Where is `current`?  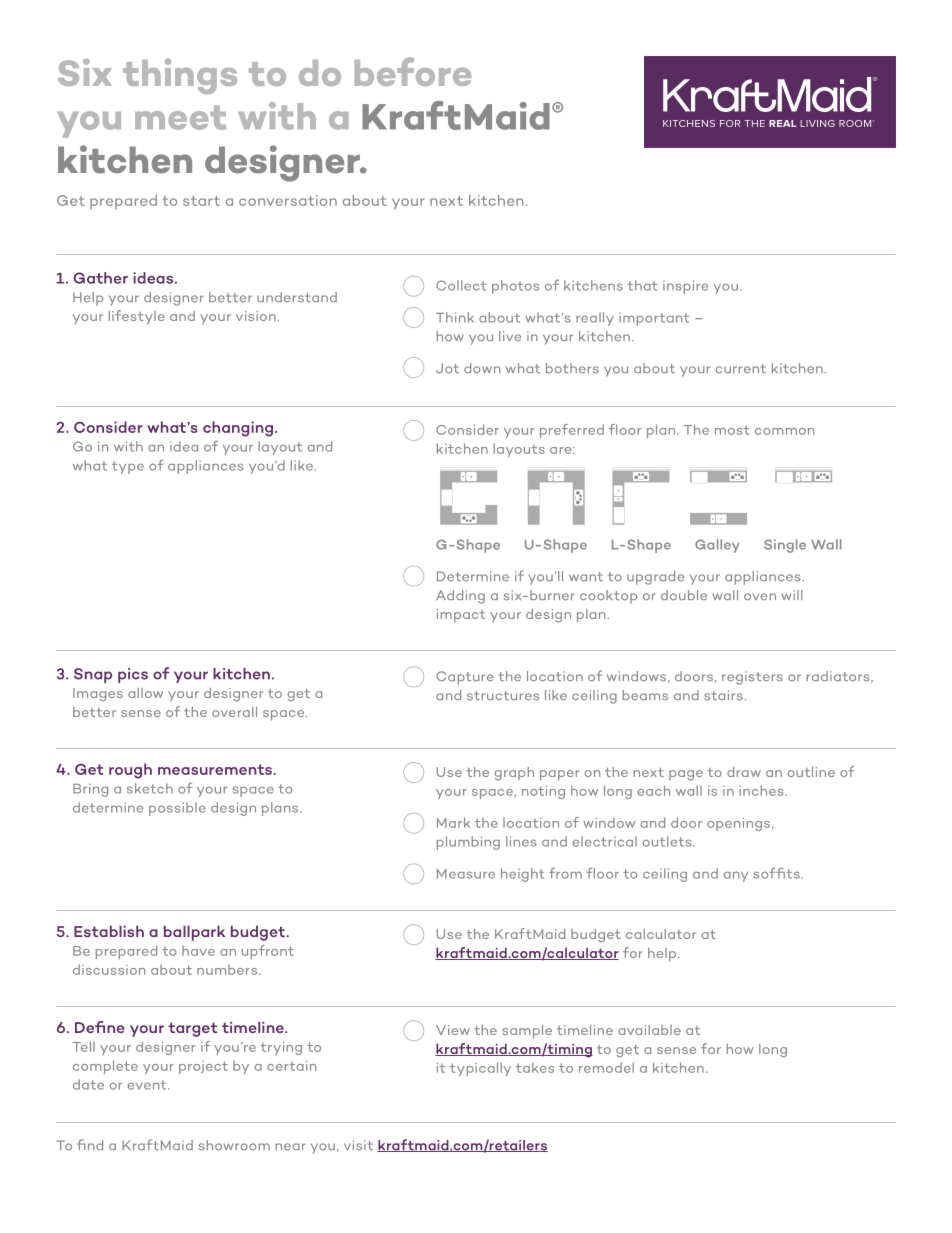
current is located at coordinates (741, 369).
